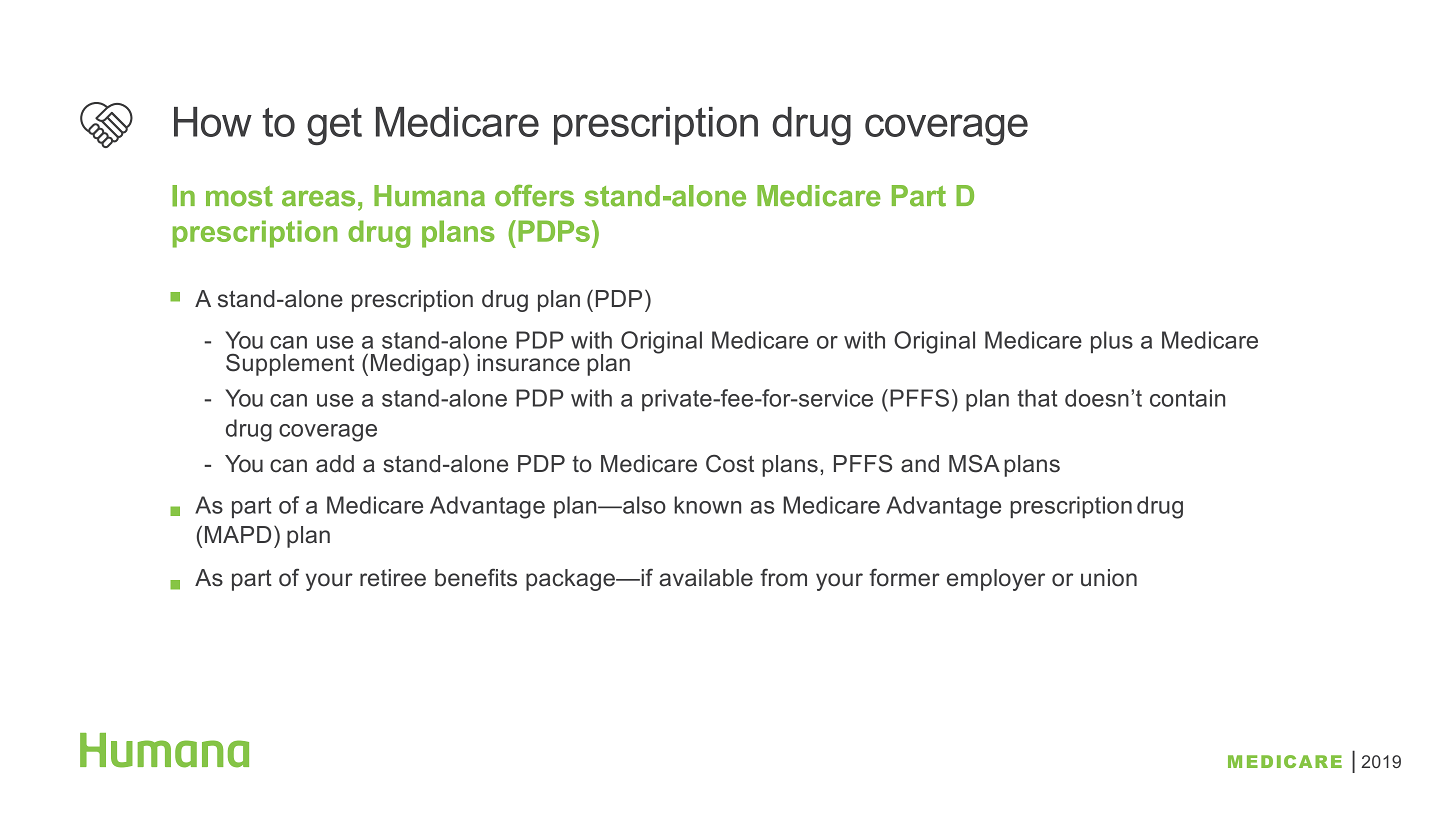 Image resolution: width=1456 pixels, height=819 pixels. I want to click on available, so click(706, 578).
